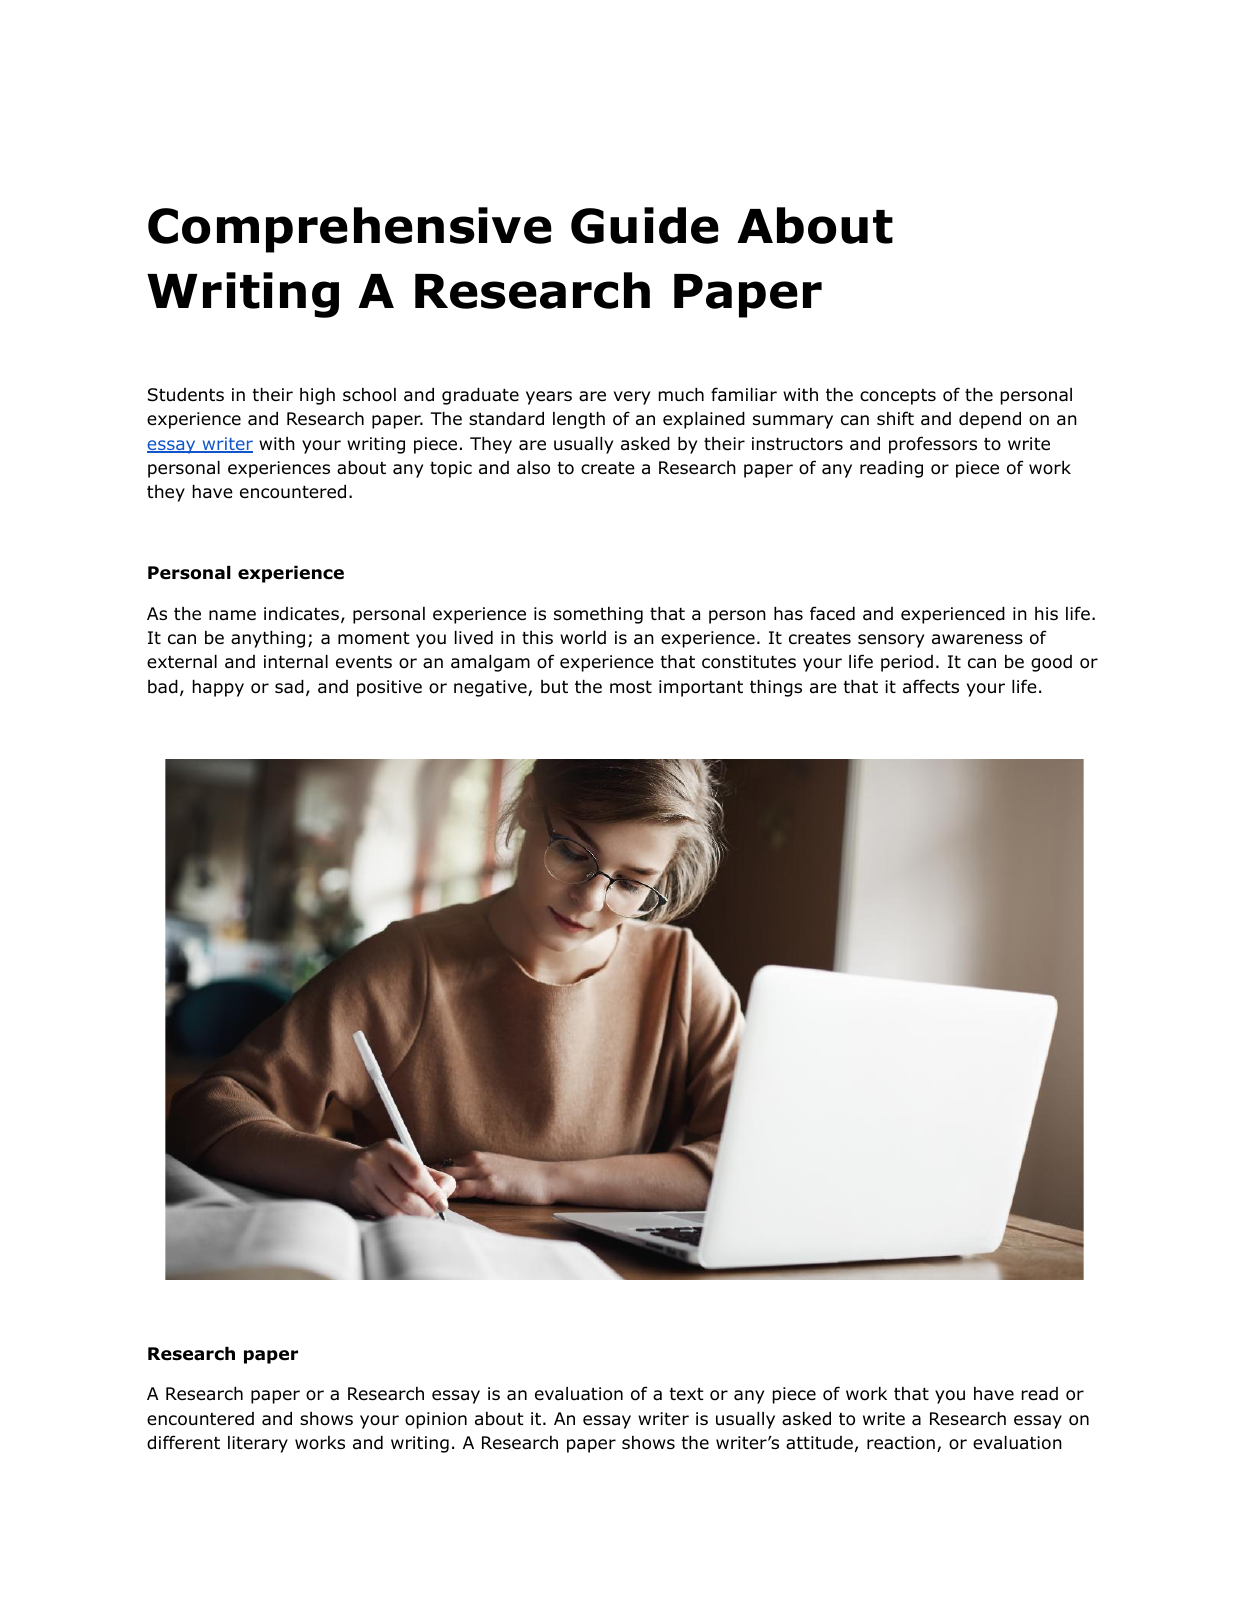  I want to click on world, so click(583, 638).
